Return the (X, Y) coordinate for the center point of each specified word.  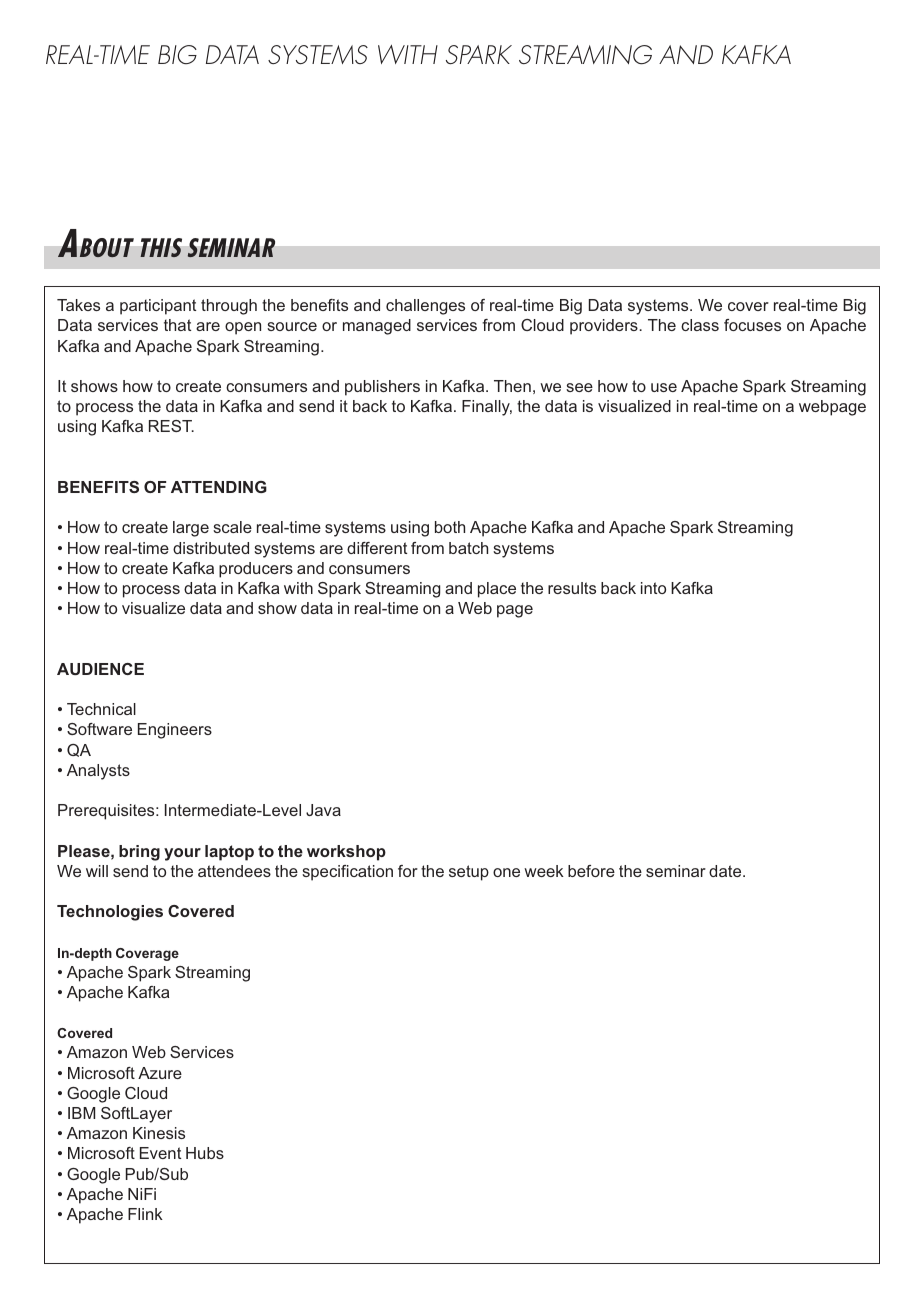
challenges (425, 307)
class (700, 325)
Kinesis (159, 1133)
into (653, 588)
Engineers (175, 731)
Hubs (205, 1153)
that (177, 325)
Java (323, 810)
